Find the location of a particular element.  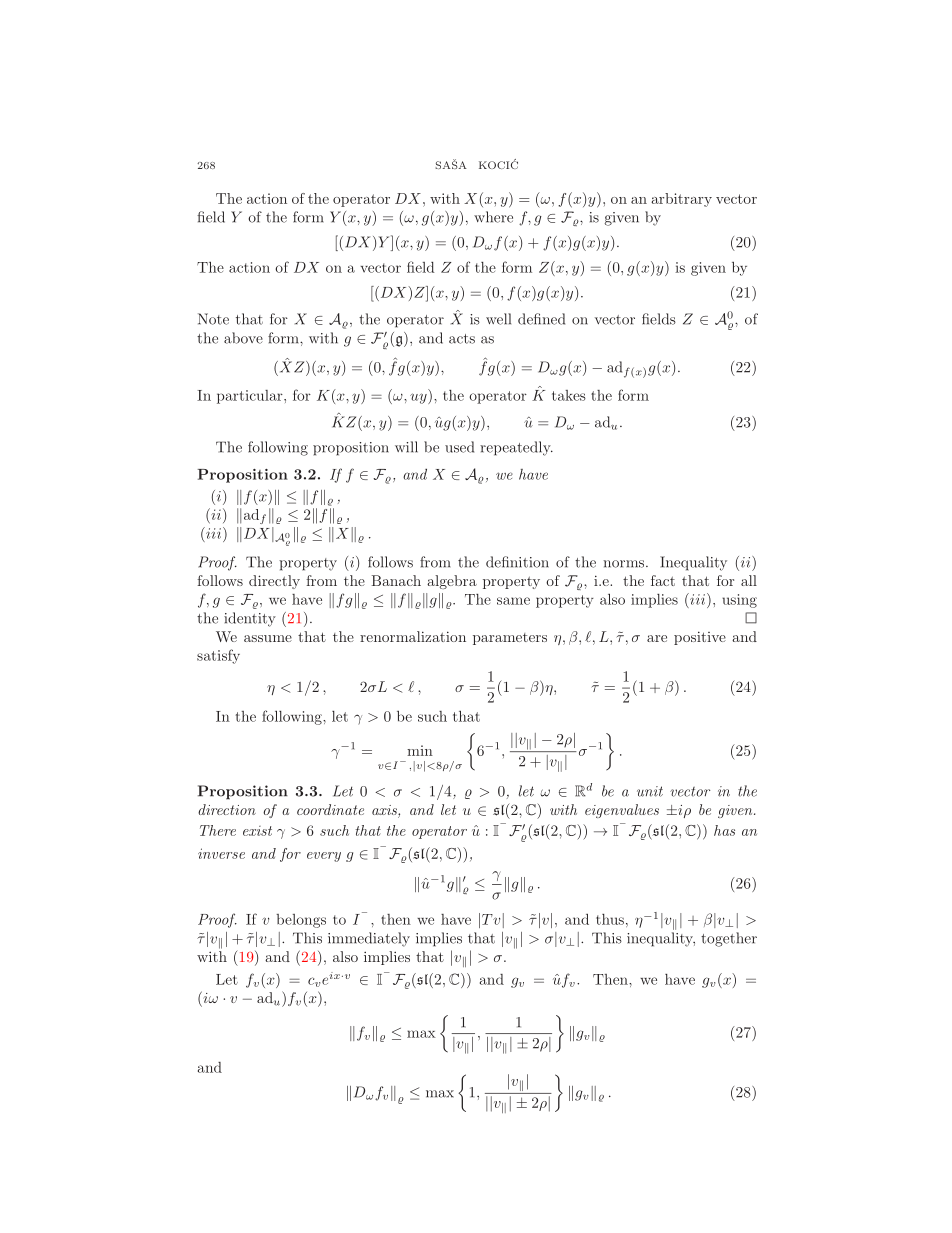

where is located at coordinates (493, 217).
